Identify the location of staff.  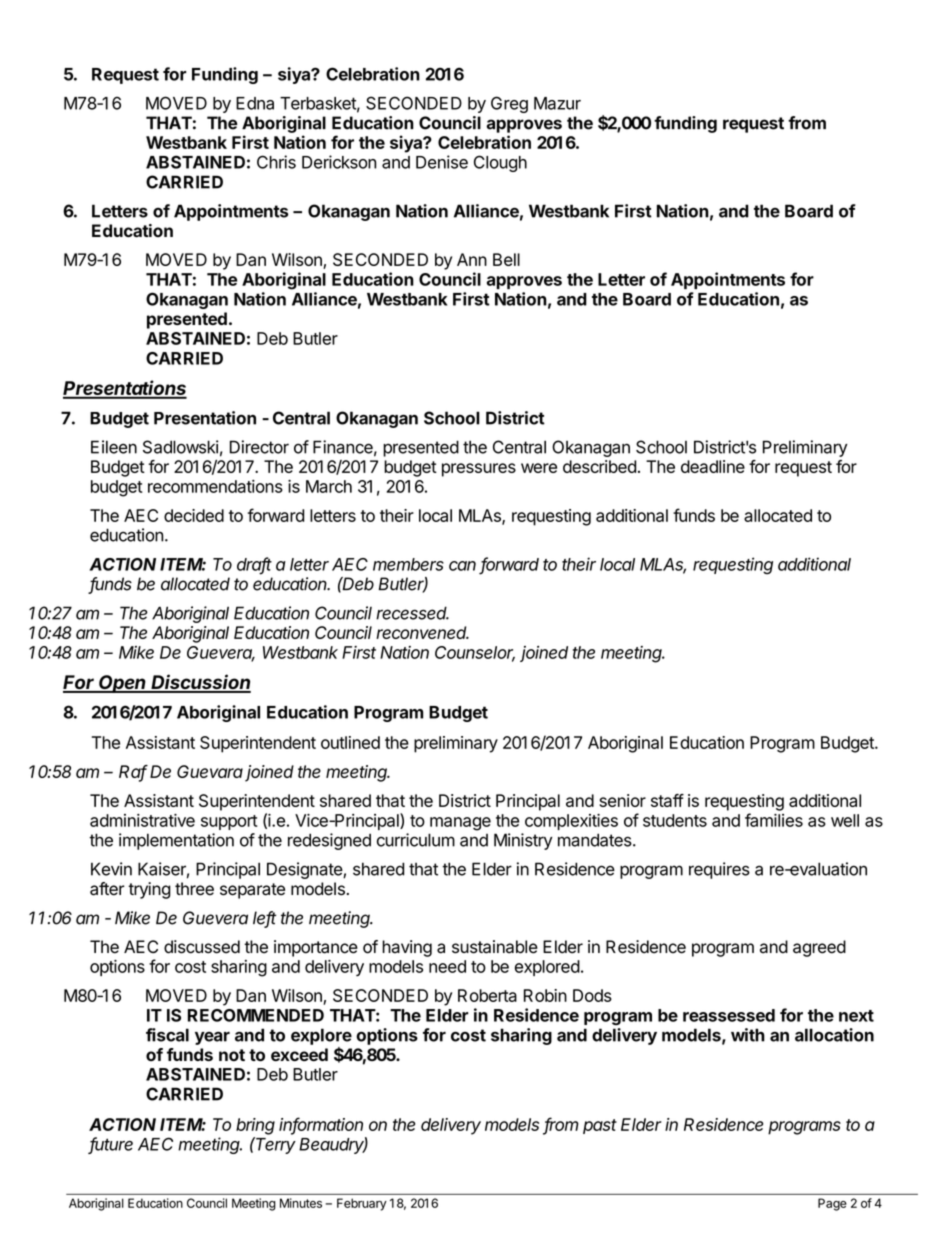
(667, 800).
